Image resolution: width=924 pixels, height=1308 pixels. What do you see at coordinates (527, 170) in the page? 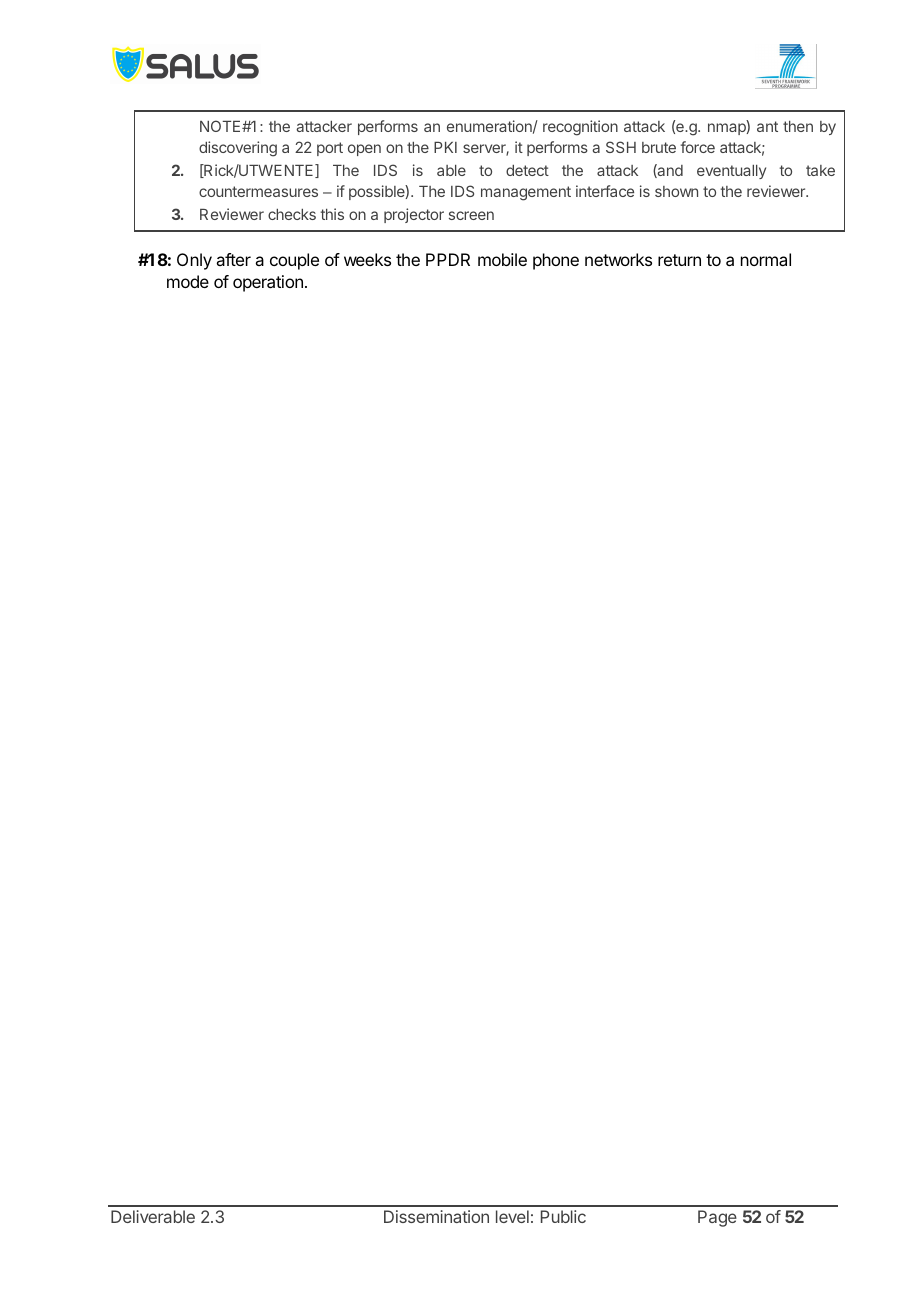
I see `detect` at bounding box center [527, 170].
